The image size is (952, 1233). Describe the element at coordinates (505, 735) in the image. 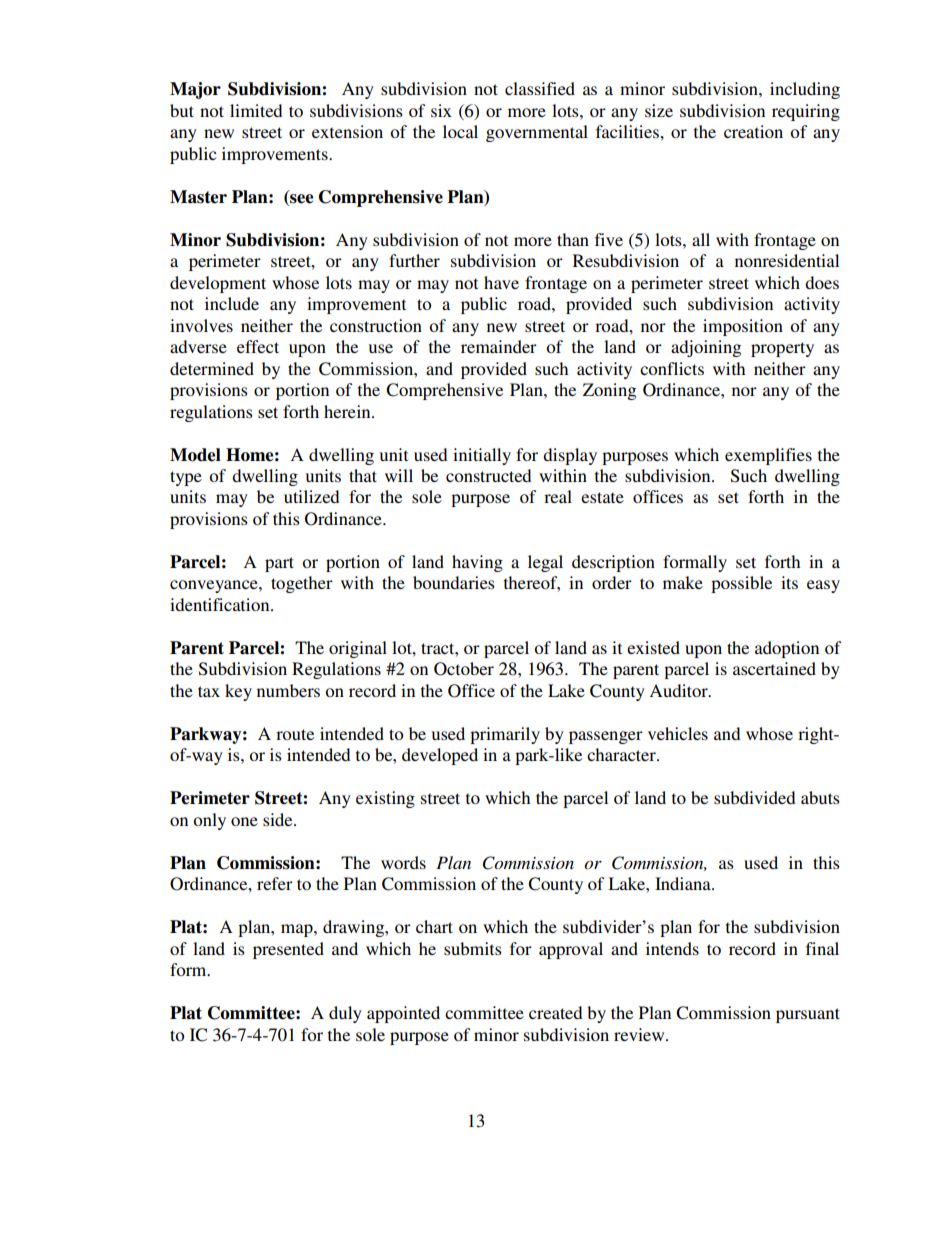

I see `primarily` at that location.
